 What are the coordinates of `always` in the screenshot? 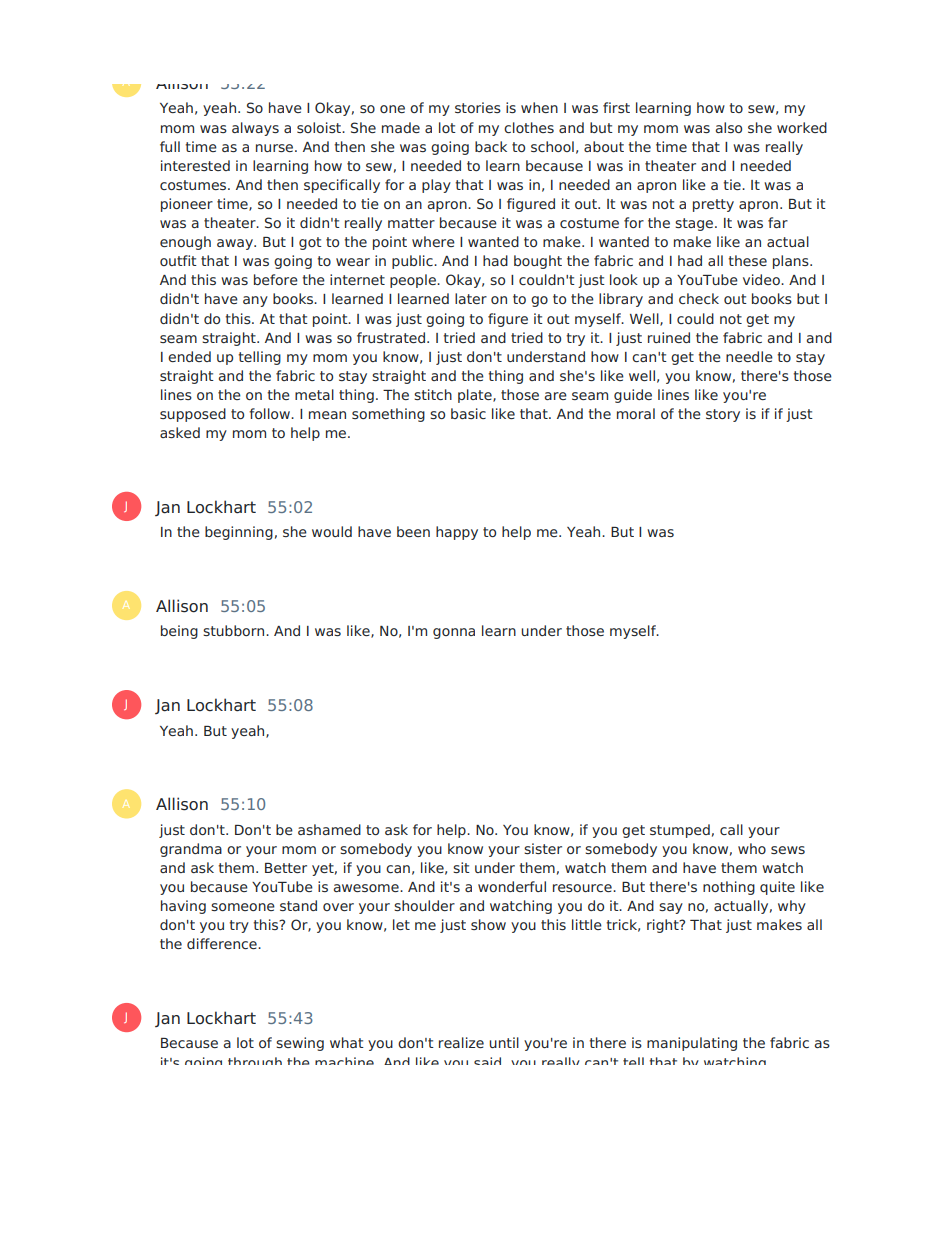 It's located at (255, 129).
